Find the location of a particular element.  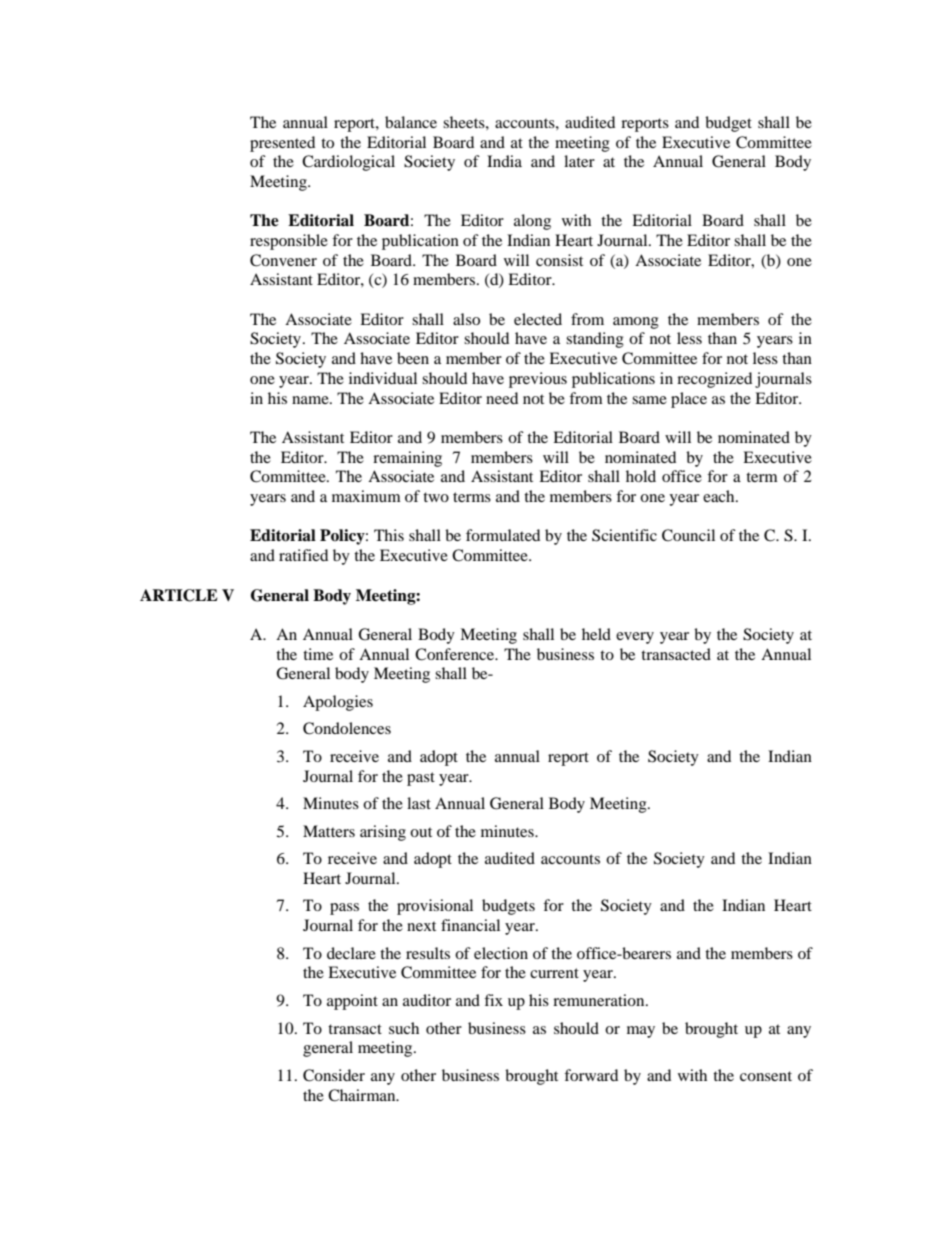

later is located at coordinates (579, 161).
